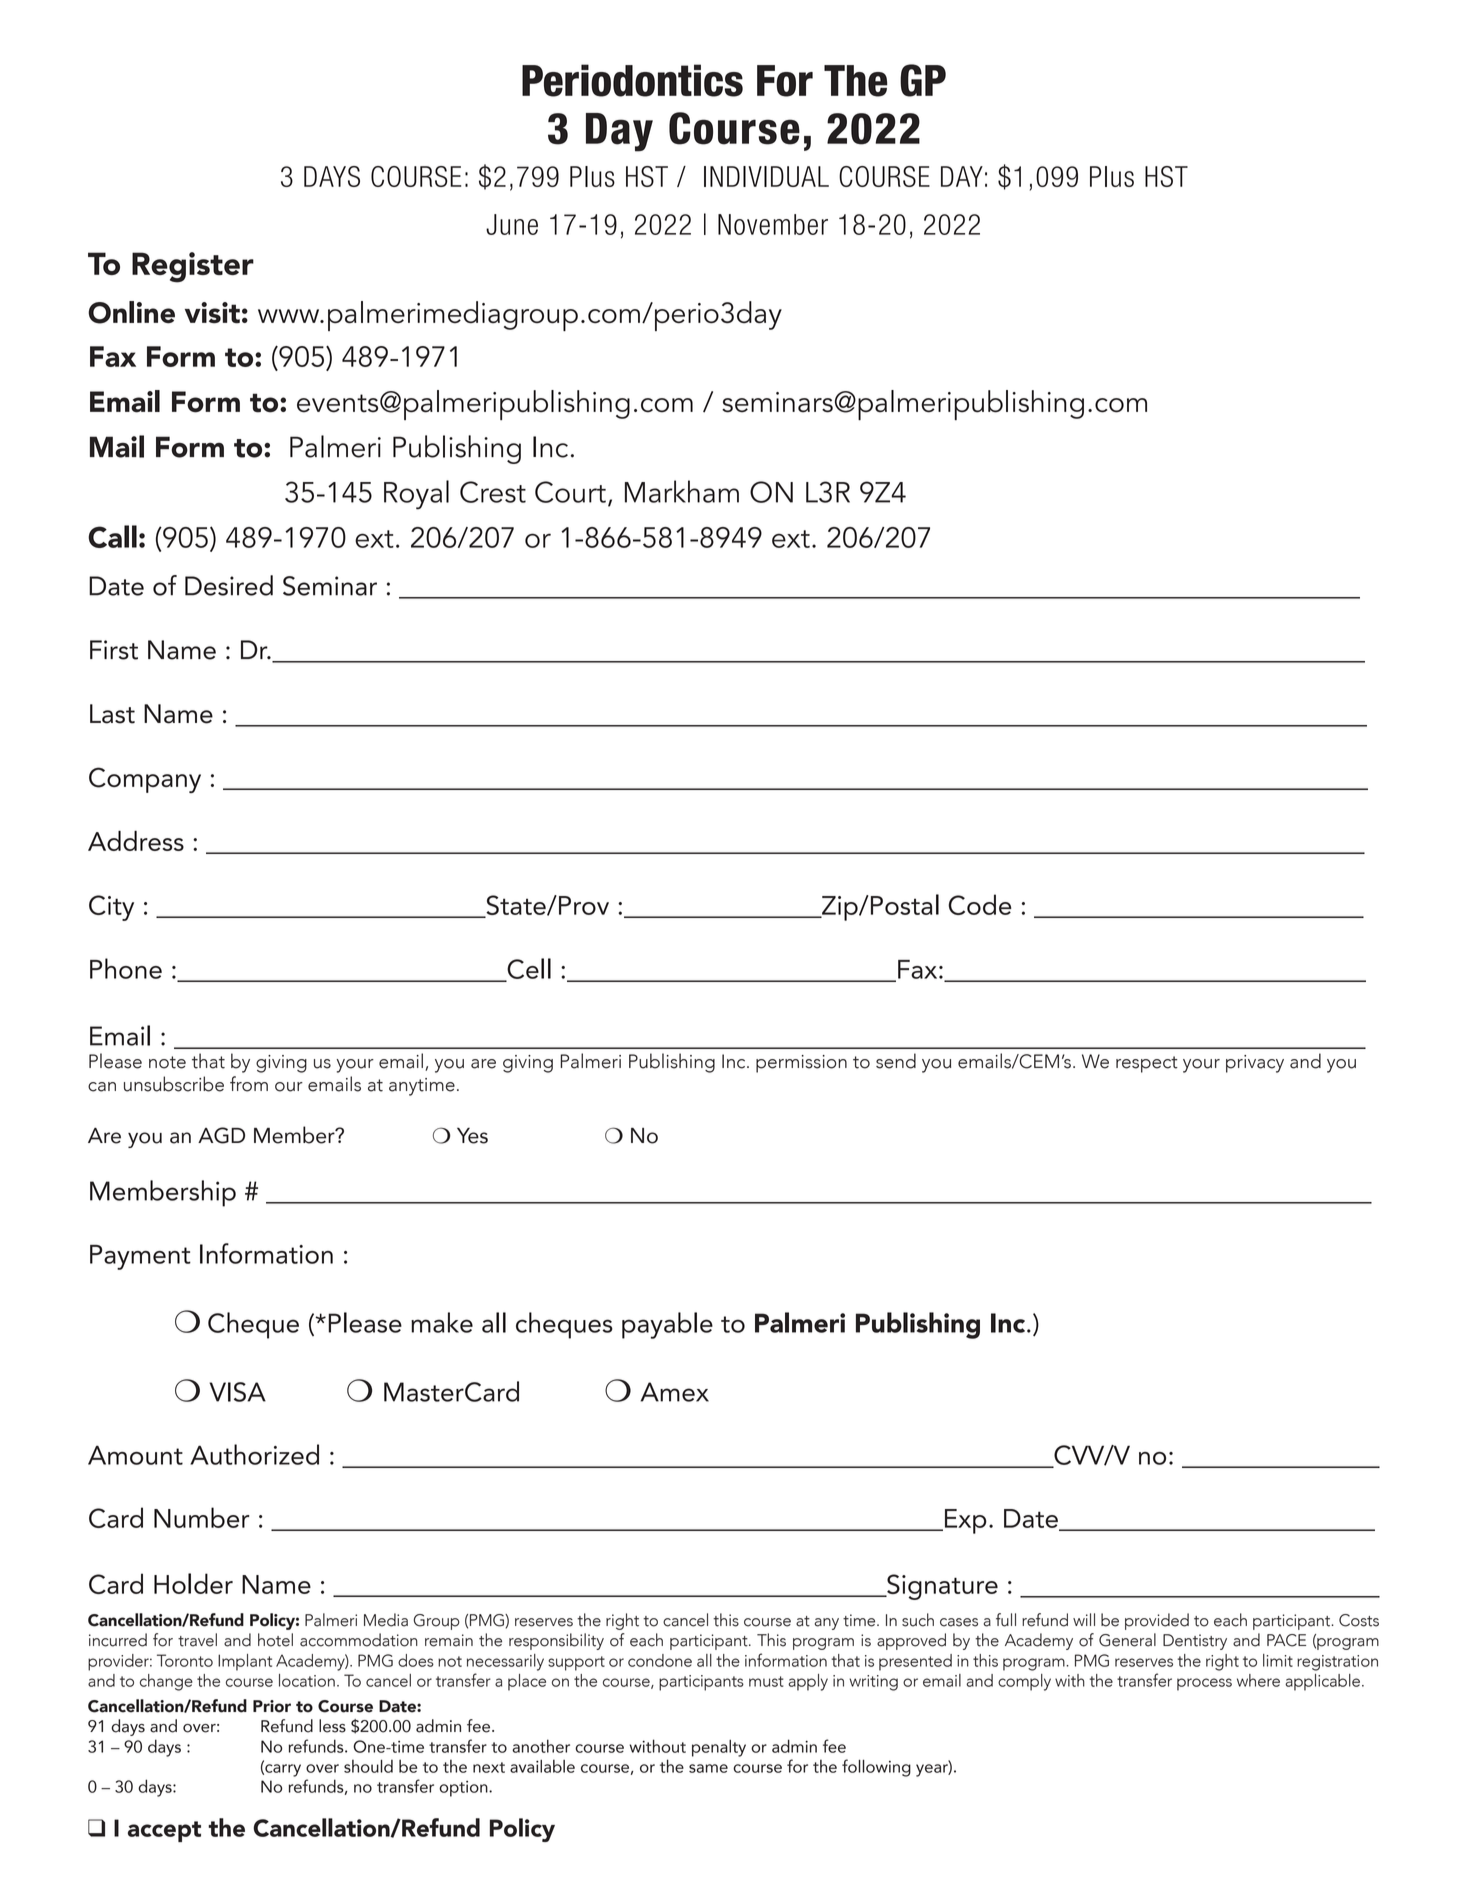  I want to click on permission, so click(801, 1064).
